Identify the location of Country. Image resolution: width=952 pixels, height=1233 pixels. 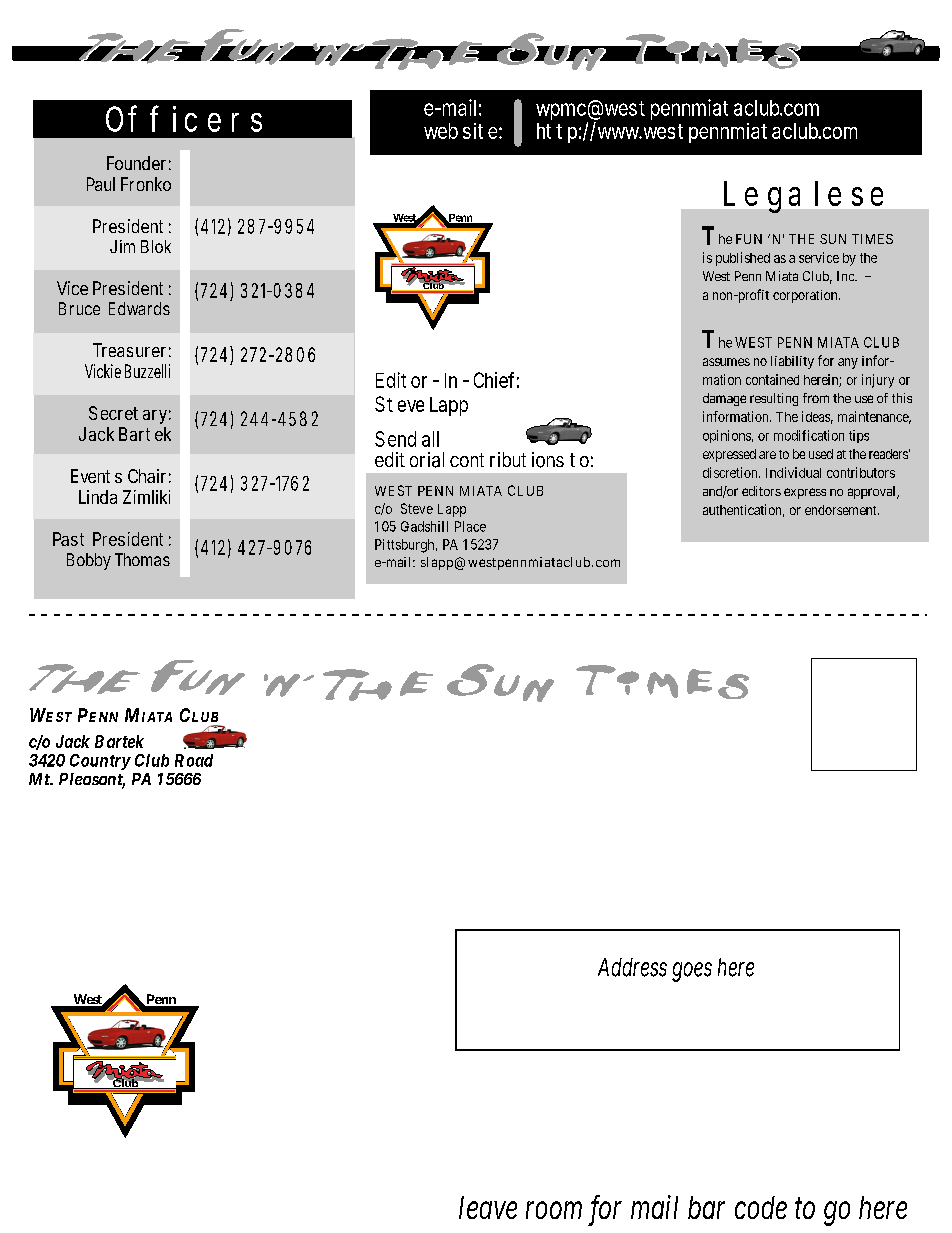
(100, 762).
